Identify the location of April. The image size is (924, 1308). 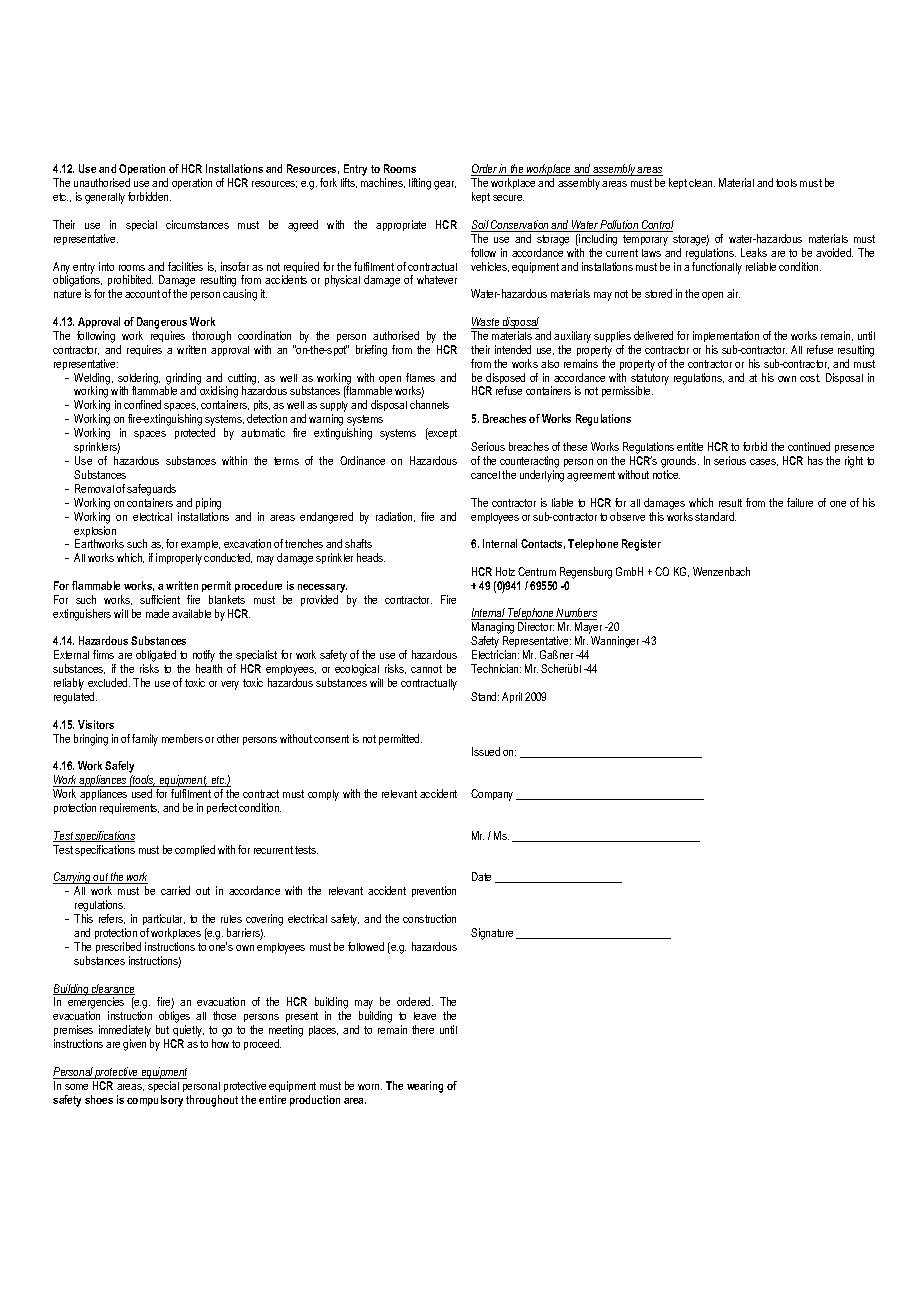
(512, 697).
